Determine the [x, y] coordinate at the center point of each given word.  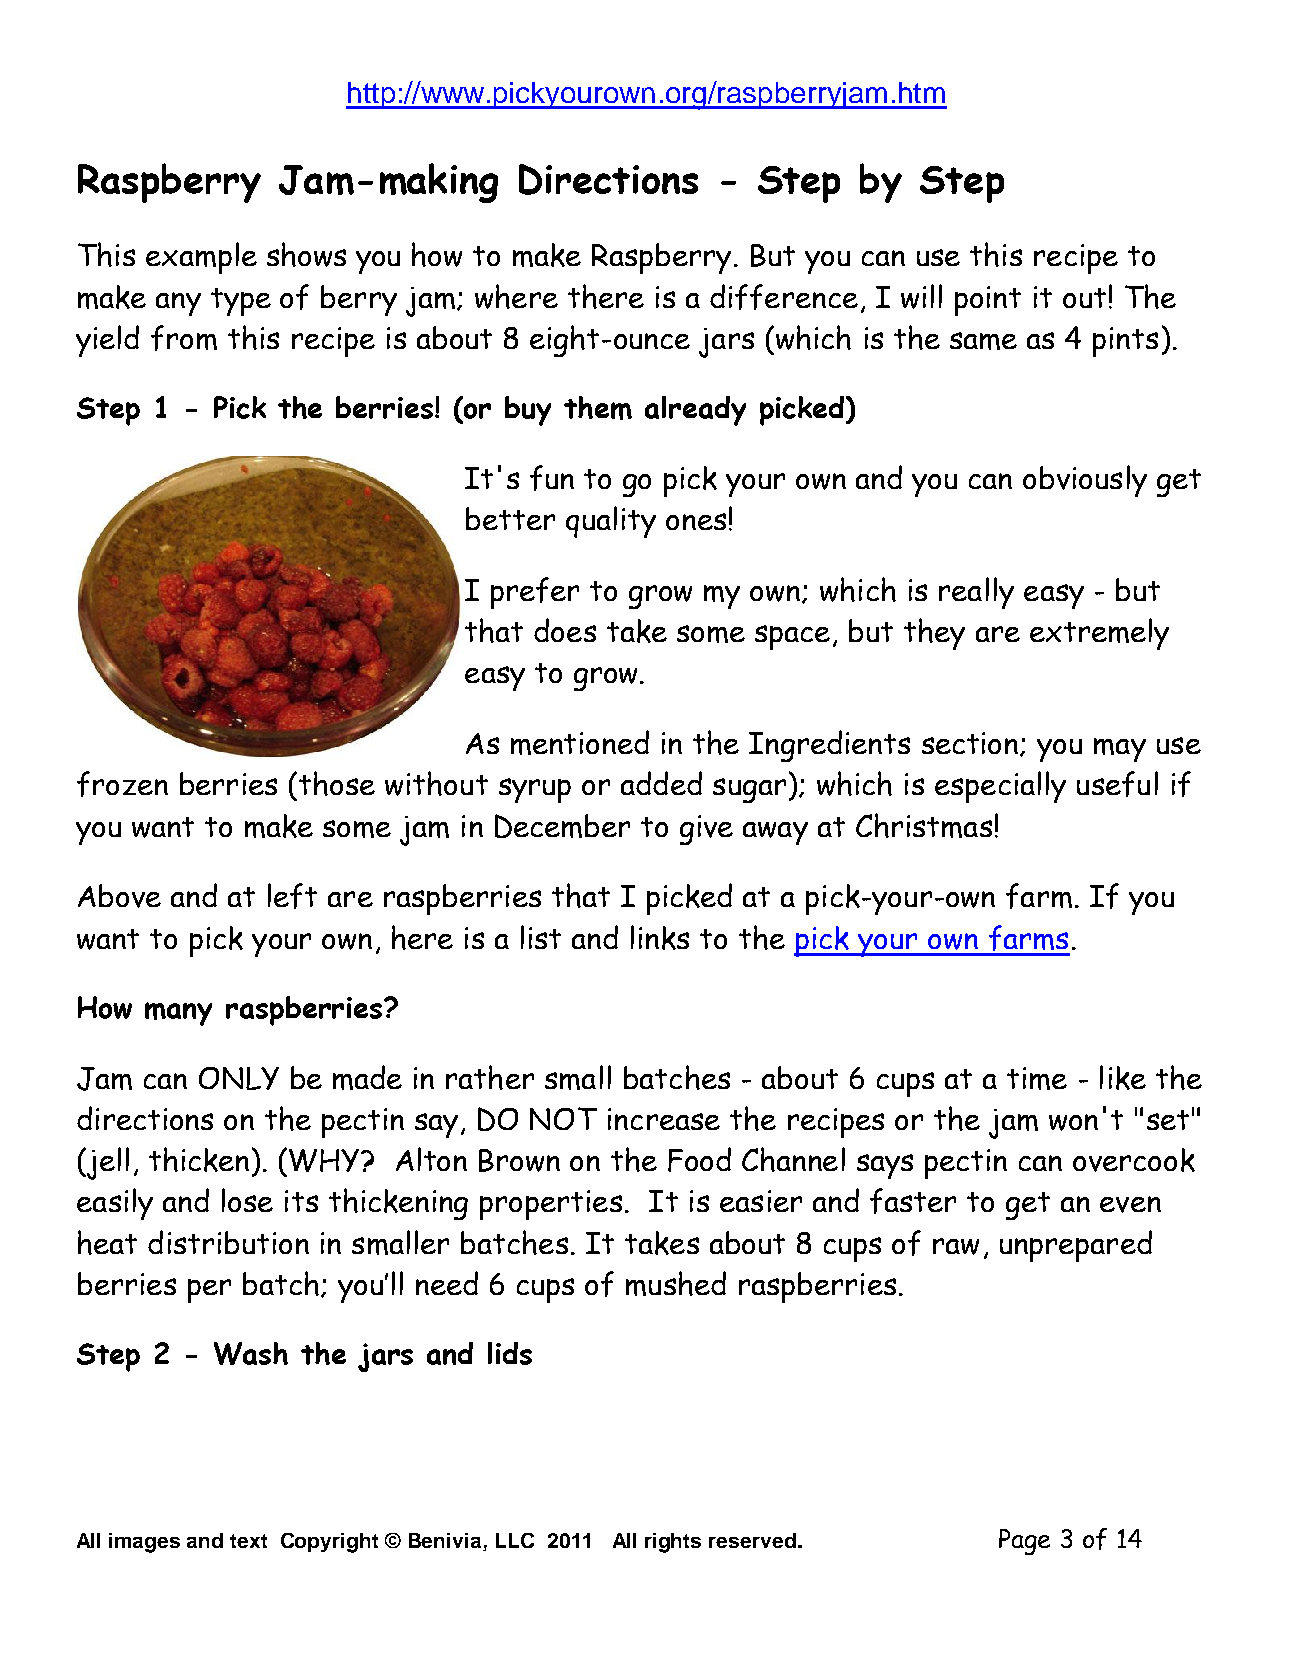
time [1037, 1078]
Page [1024, 1542]
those [337, 783]
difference [784, 297]
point [988, 301]
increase [664, 1119]
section [971, 744]
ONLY [239, 1078]
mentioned [580, 742]
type [241, 302]
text [248, 1541]
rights [673, 1543]
